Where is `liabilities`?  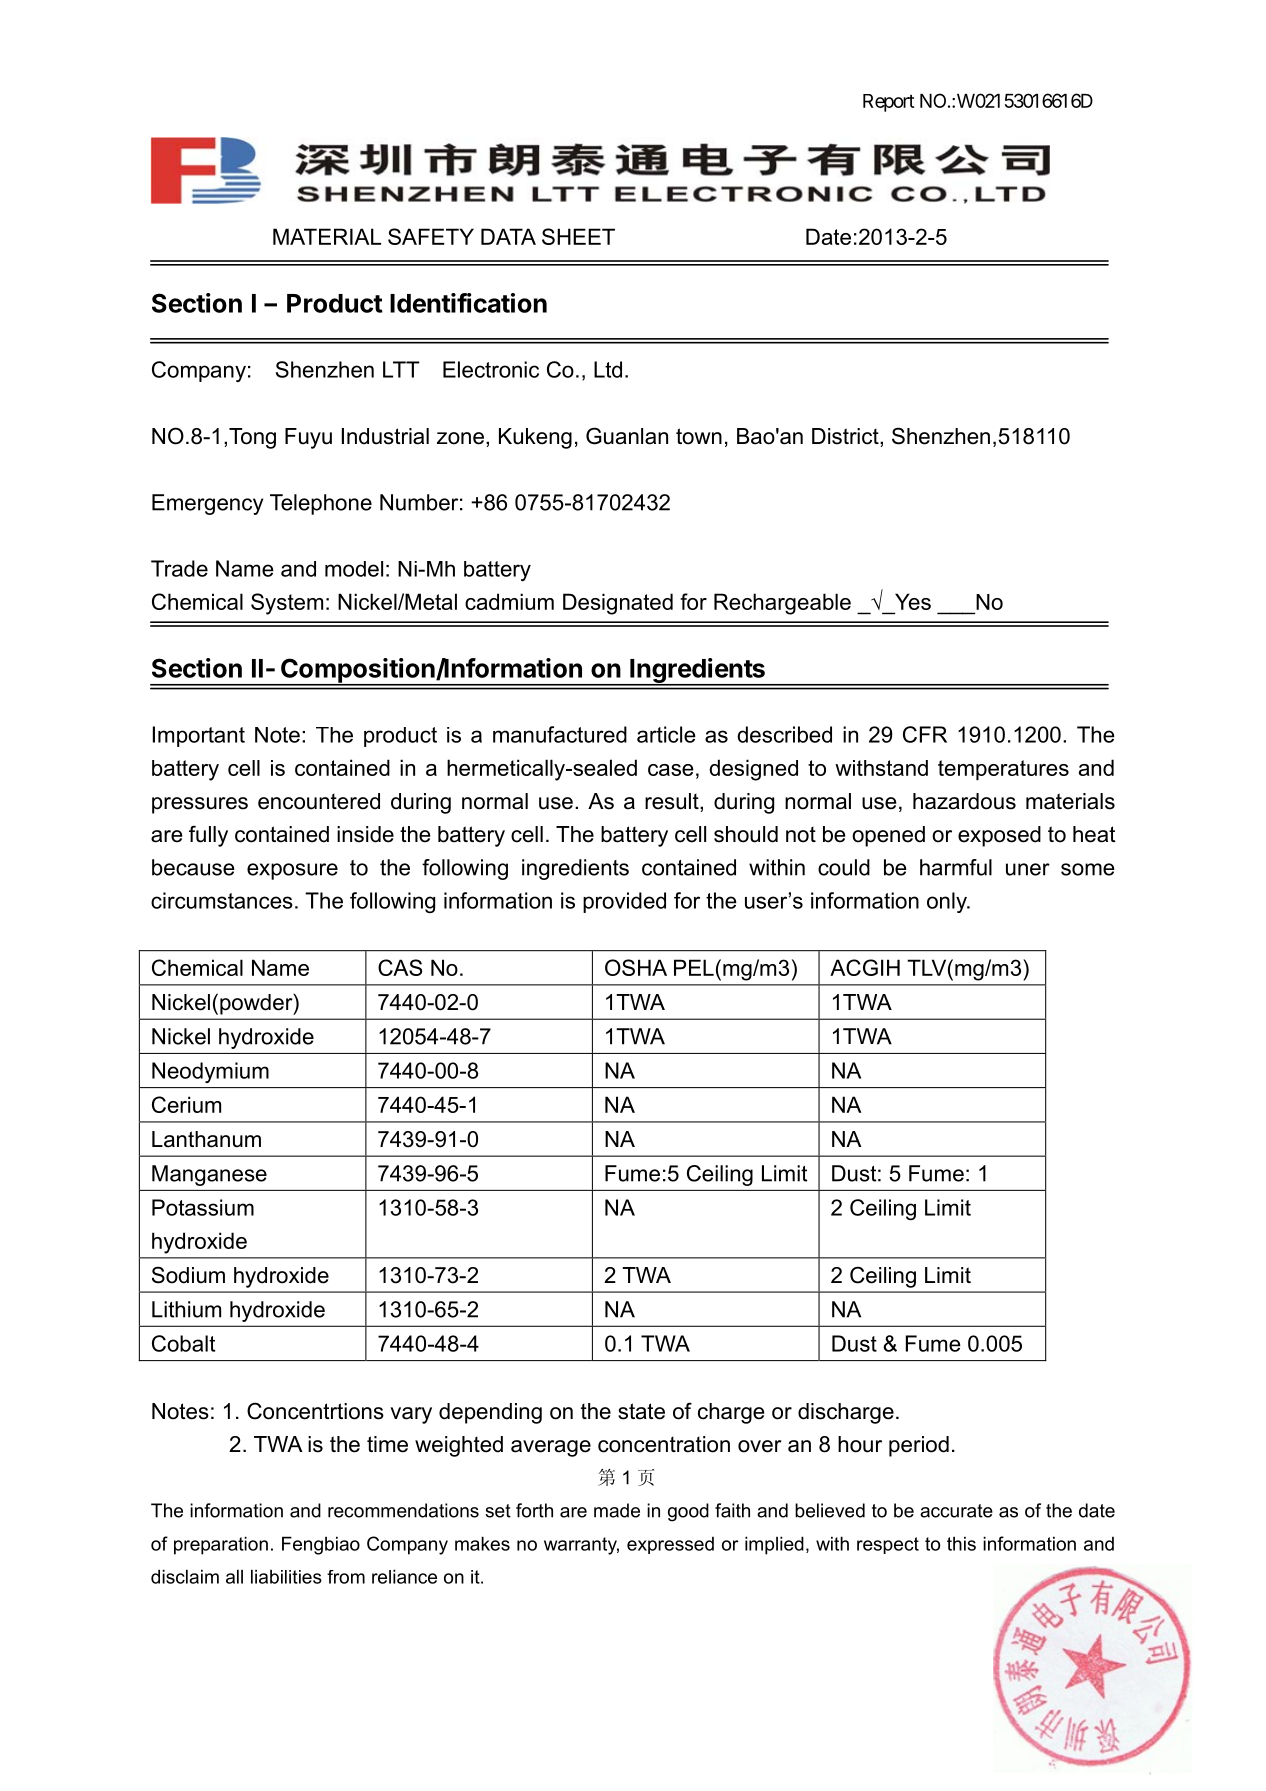
liabilities is located at coordinates (286, 1576).
